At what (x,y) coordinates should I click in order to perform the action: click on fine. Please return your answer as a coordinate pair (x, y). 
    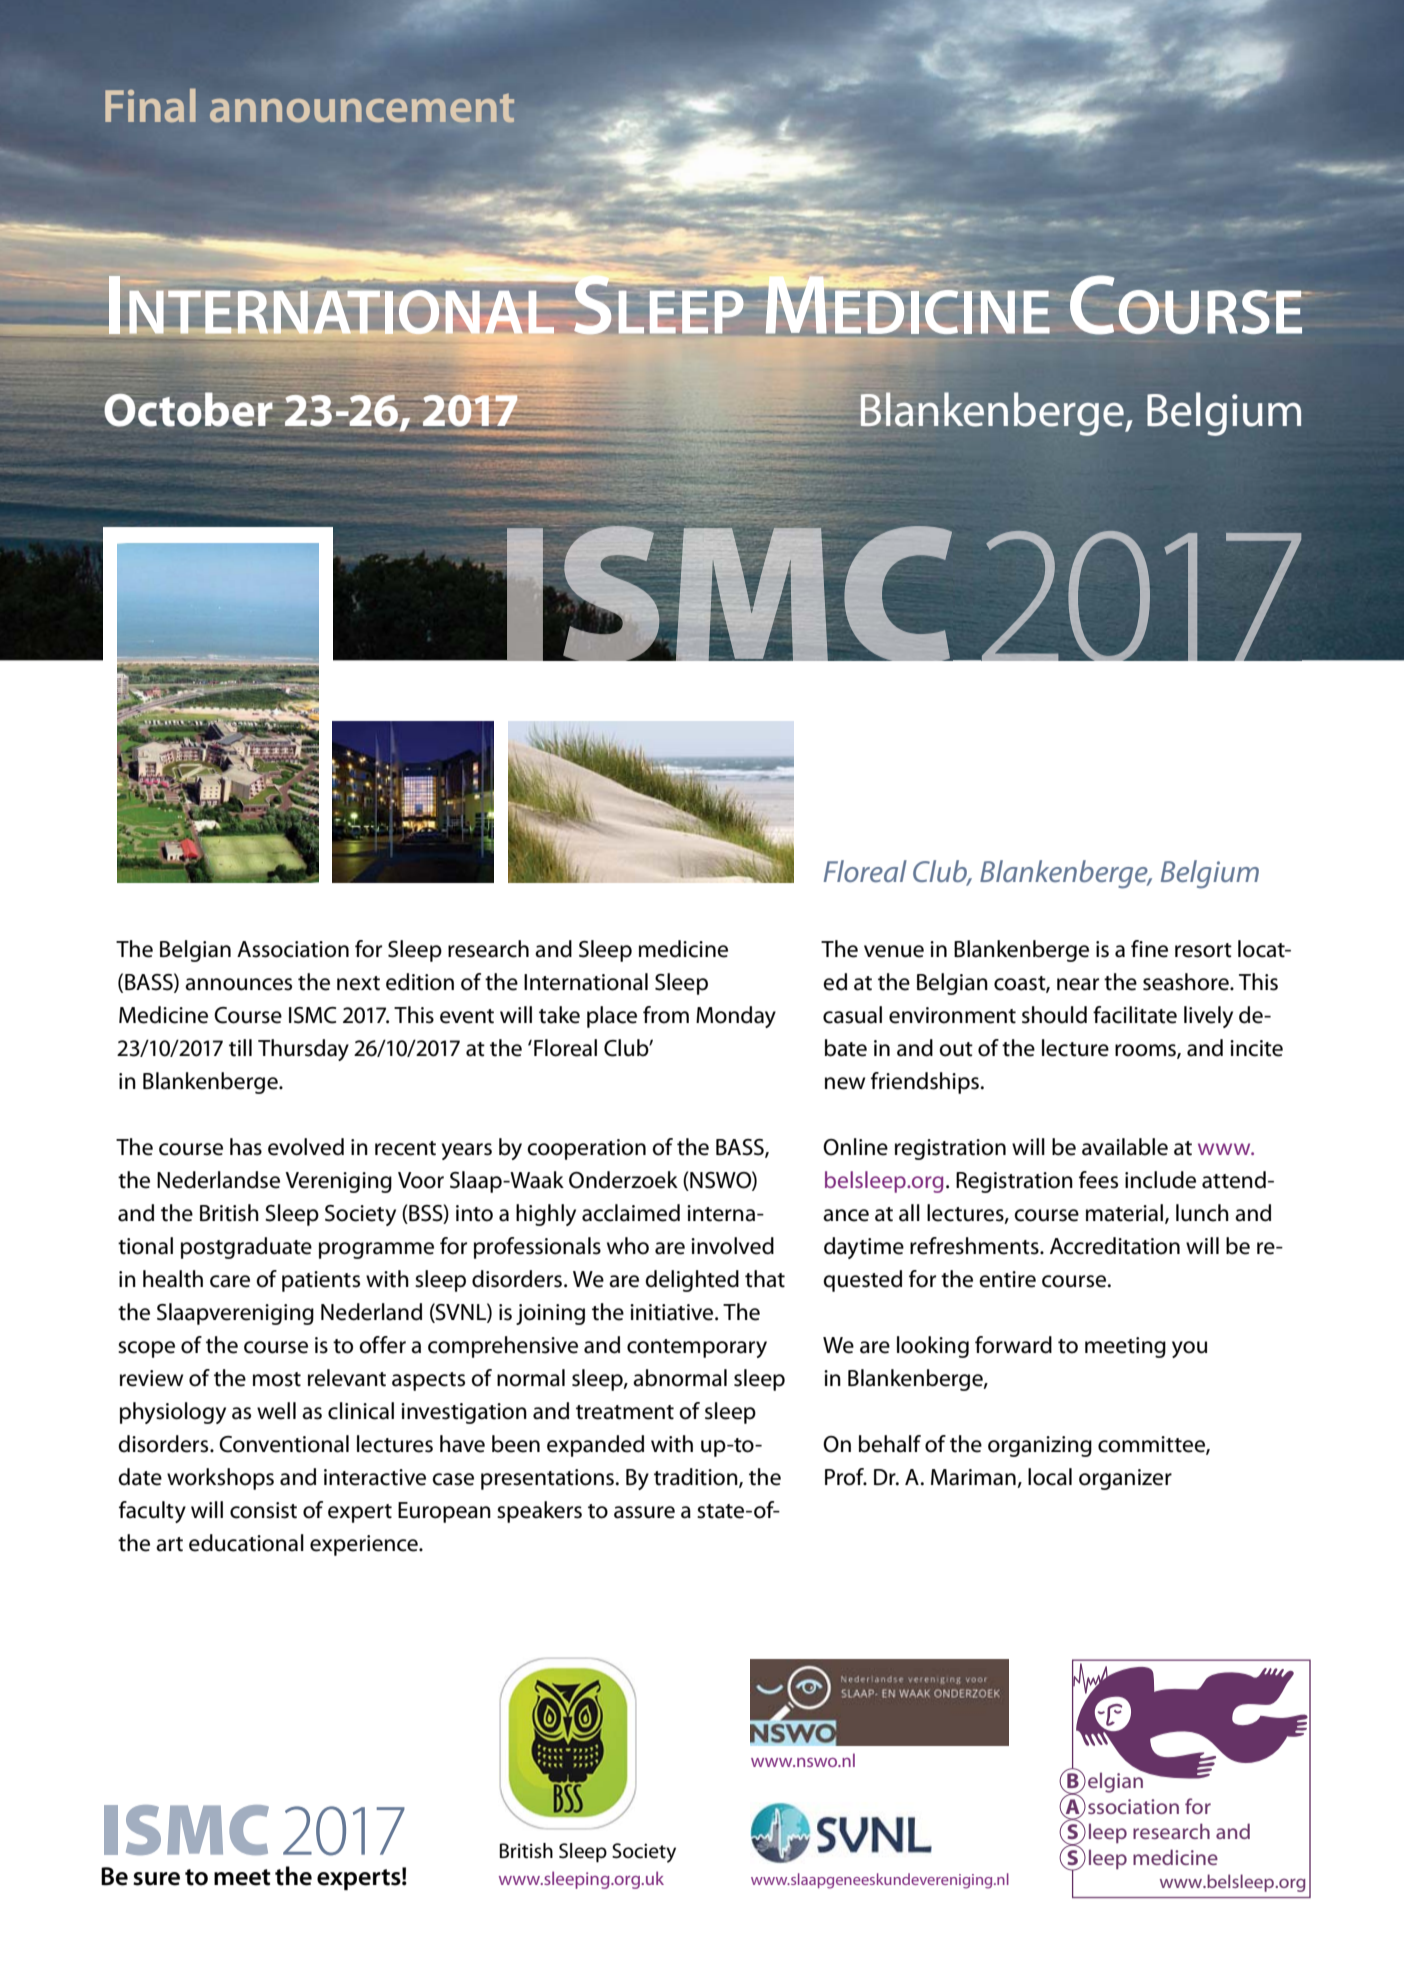
    Looking at the image, I should click on (1149, 949).
